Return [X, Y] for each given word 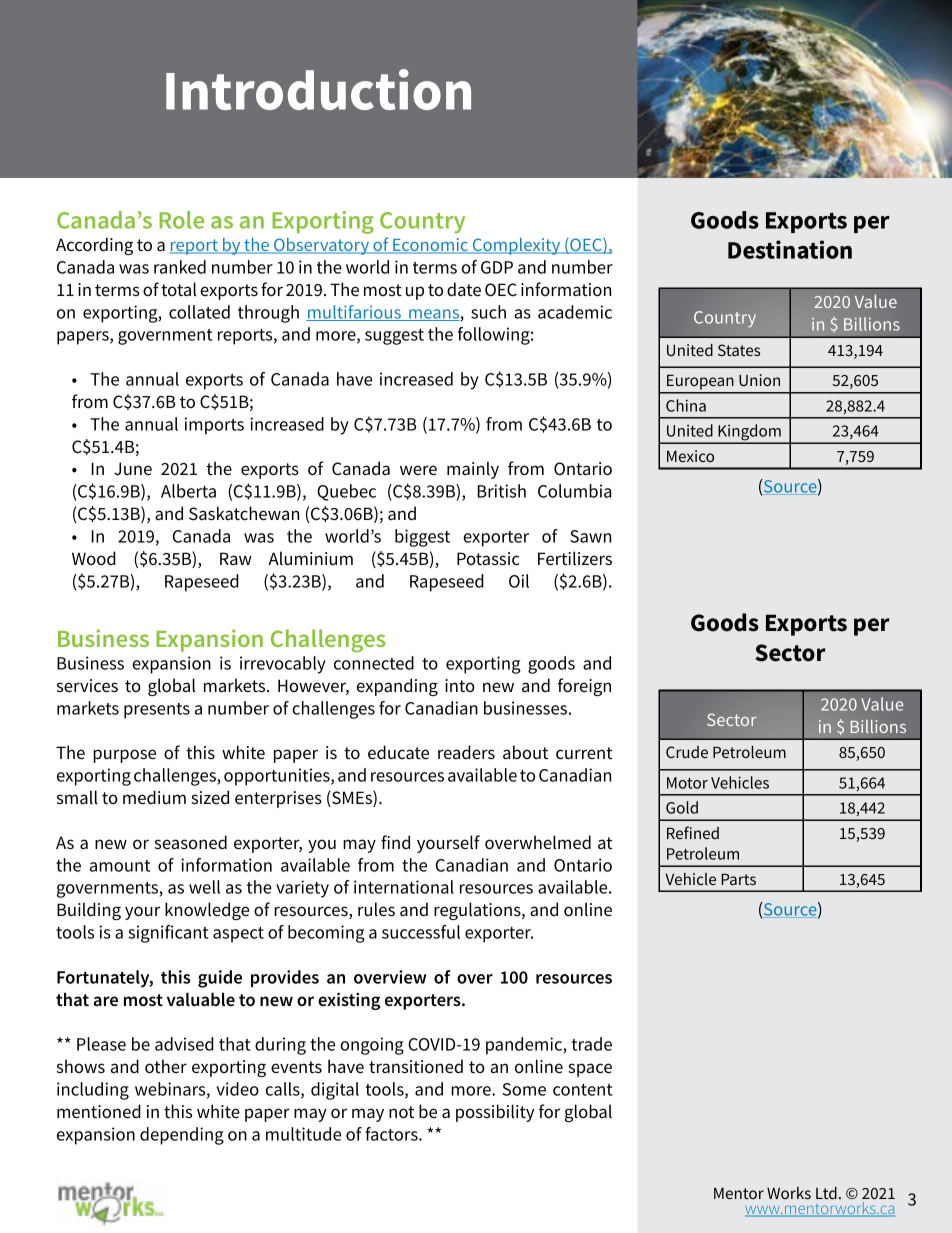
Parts [738, 879]
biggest [422, 538]
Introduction [318, 89]
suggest [394, 337]
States [739, 350]
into [460, 685]
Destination [790, 249]
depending [182, 1136]
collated [199, 312]
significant [168, 934]
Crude [687, 752]
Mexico [690, 456]
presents [157, 711]
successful [421, 932]
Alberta [188, 491]
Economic [430, 246]
